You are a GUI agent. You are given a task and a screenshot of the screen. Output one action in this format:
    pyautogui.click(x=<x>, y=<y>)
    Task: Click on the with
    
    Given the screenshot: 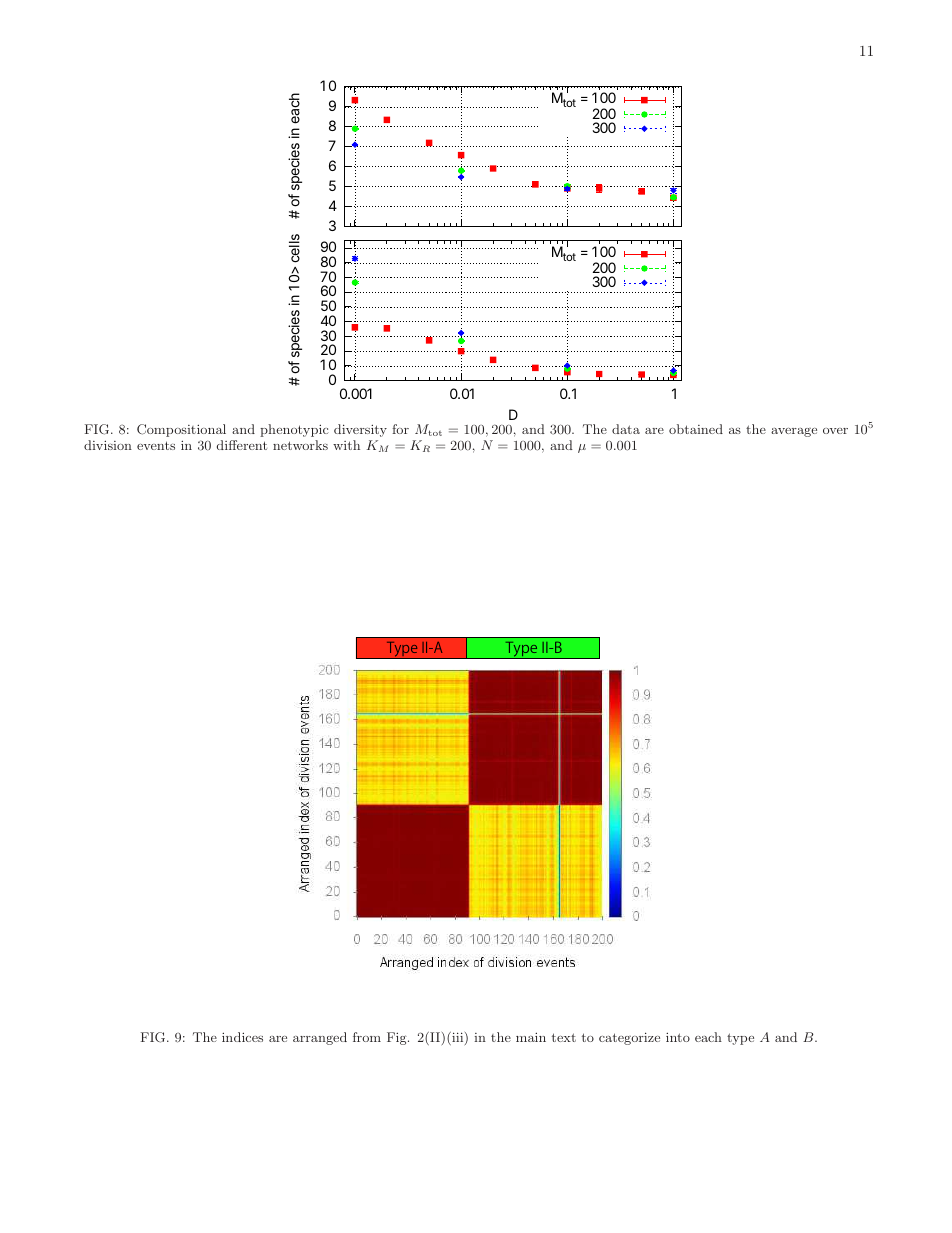 What is the action you would take?
    pyautogui.click(x=346, y=445)
